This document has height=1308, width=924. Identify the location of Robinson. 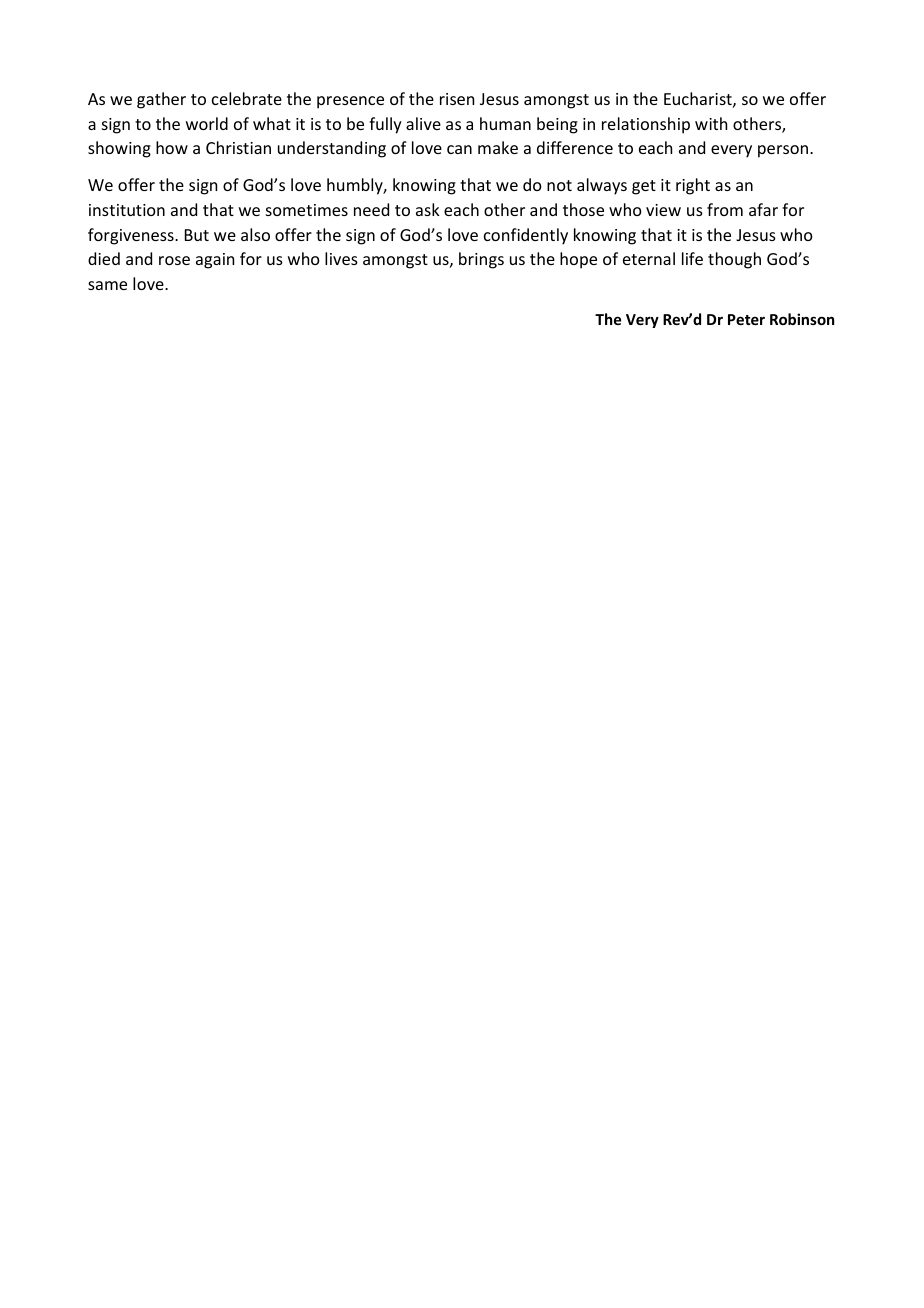
(802, 319).
